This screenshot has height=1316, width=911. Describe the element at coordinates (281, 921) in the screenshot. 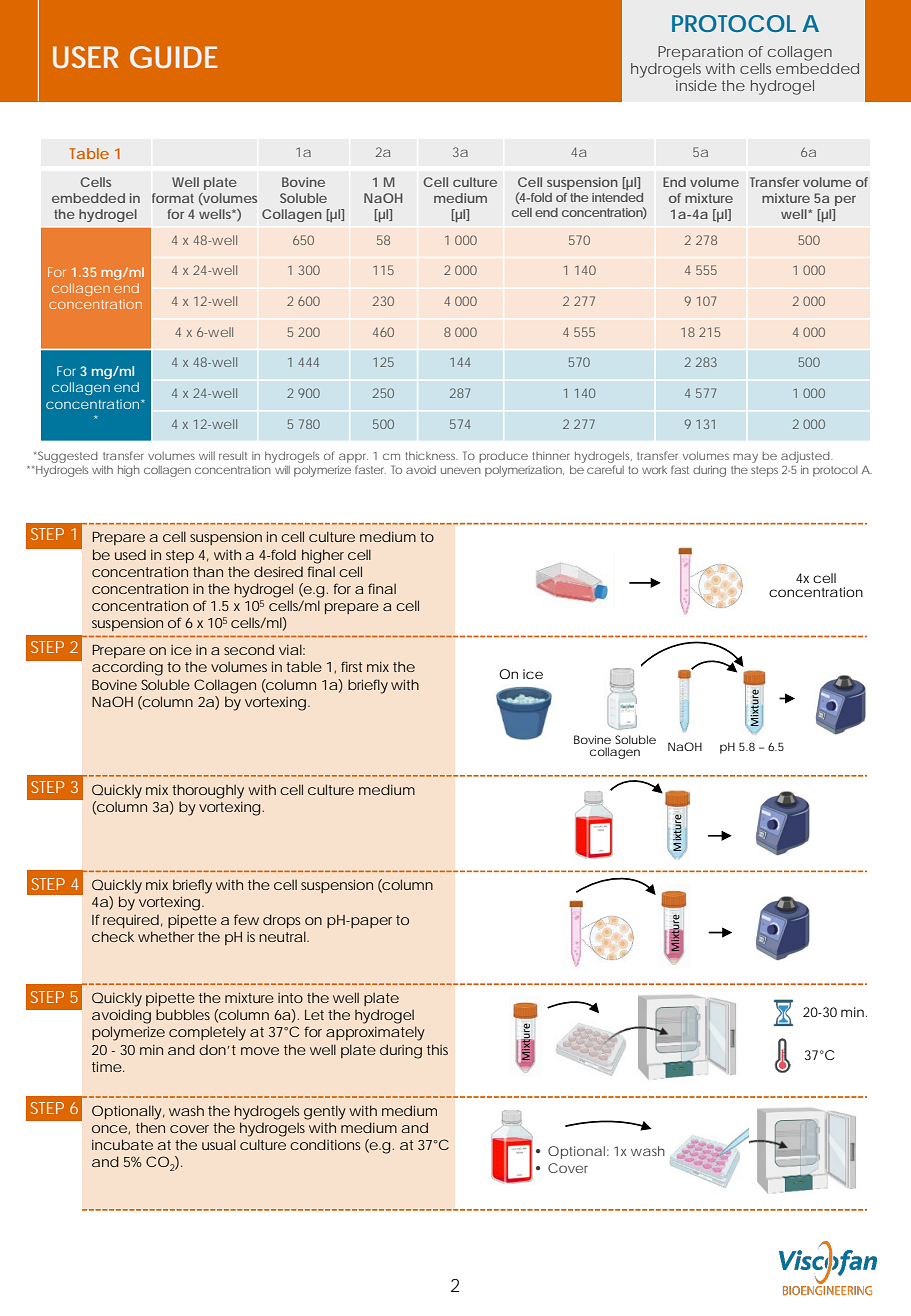

I see `drops` at that location.
